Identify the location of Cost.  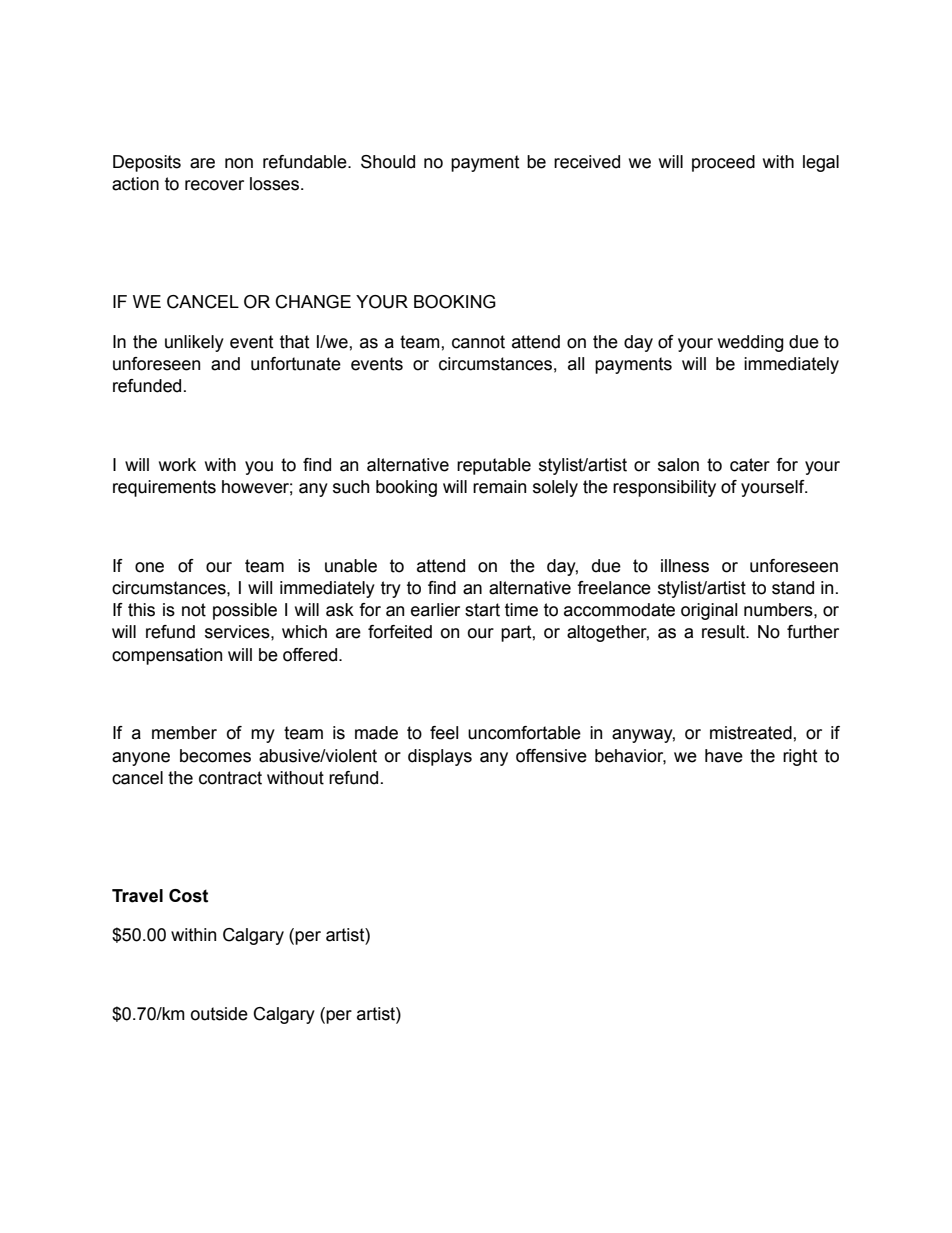
(188, 896).
